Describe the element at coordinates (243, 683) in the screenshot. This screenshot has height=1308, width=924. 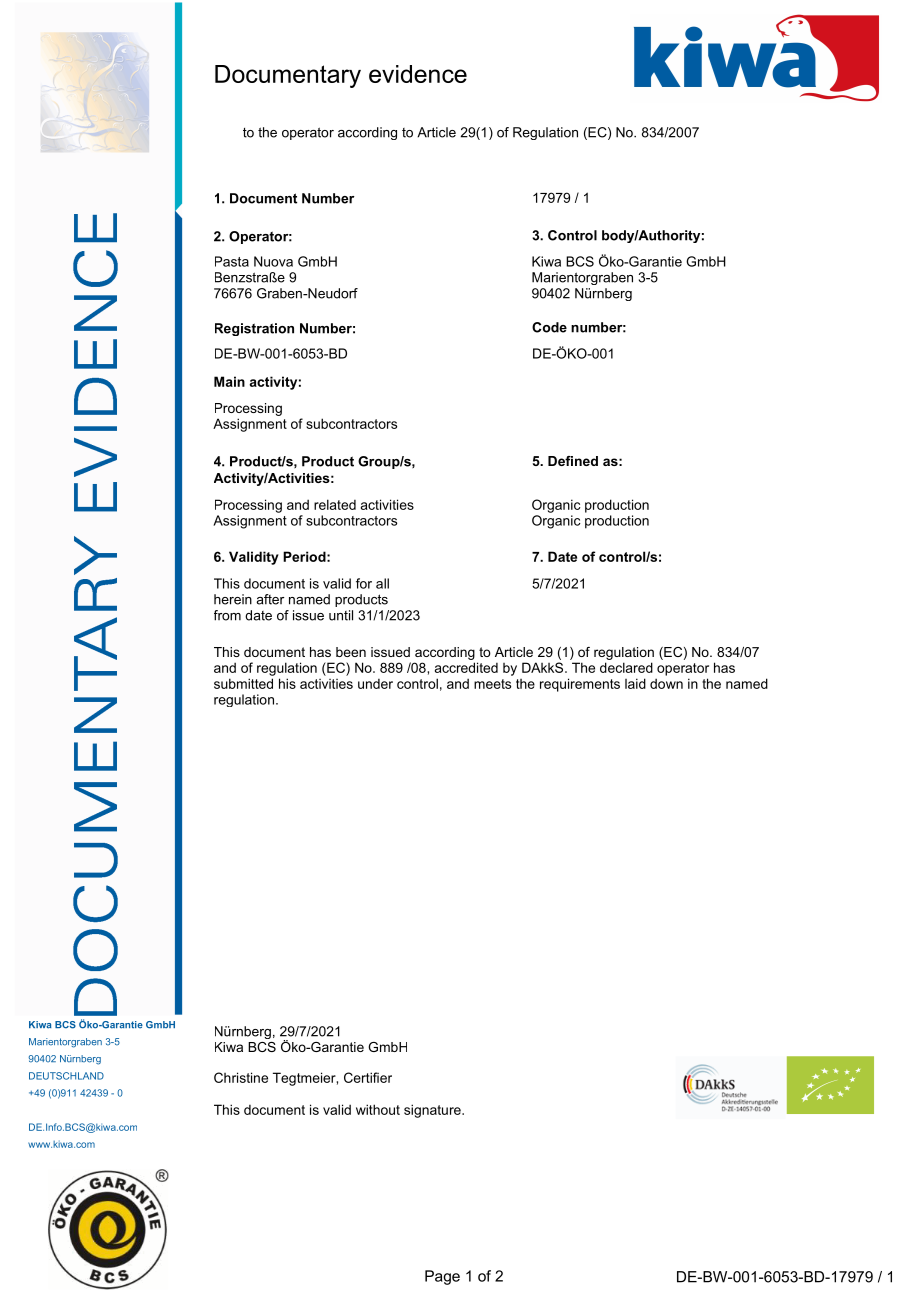
I see `submitted` at that location.
